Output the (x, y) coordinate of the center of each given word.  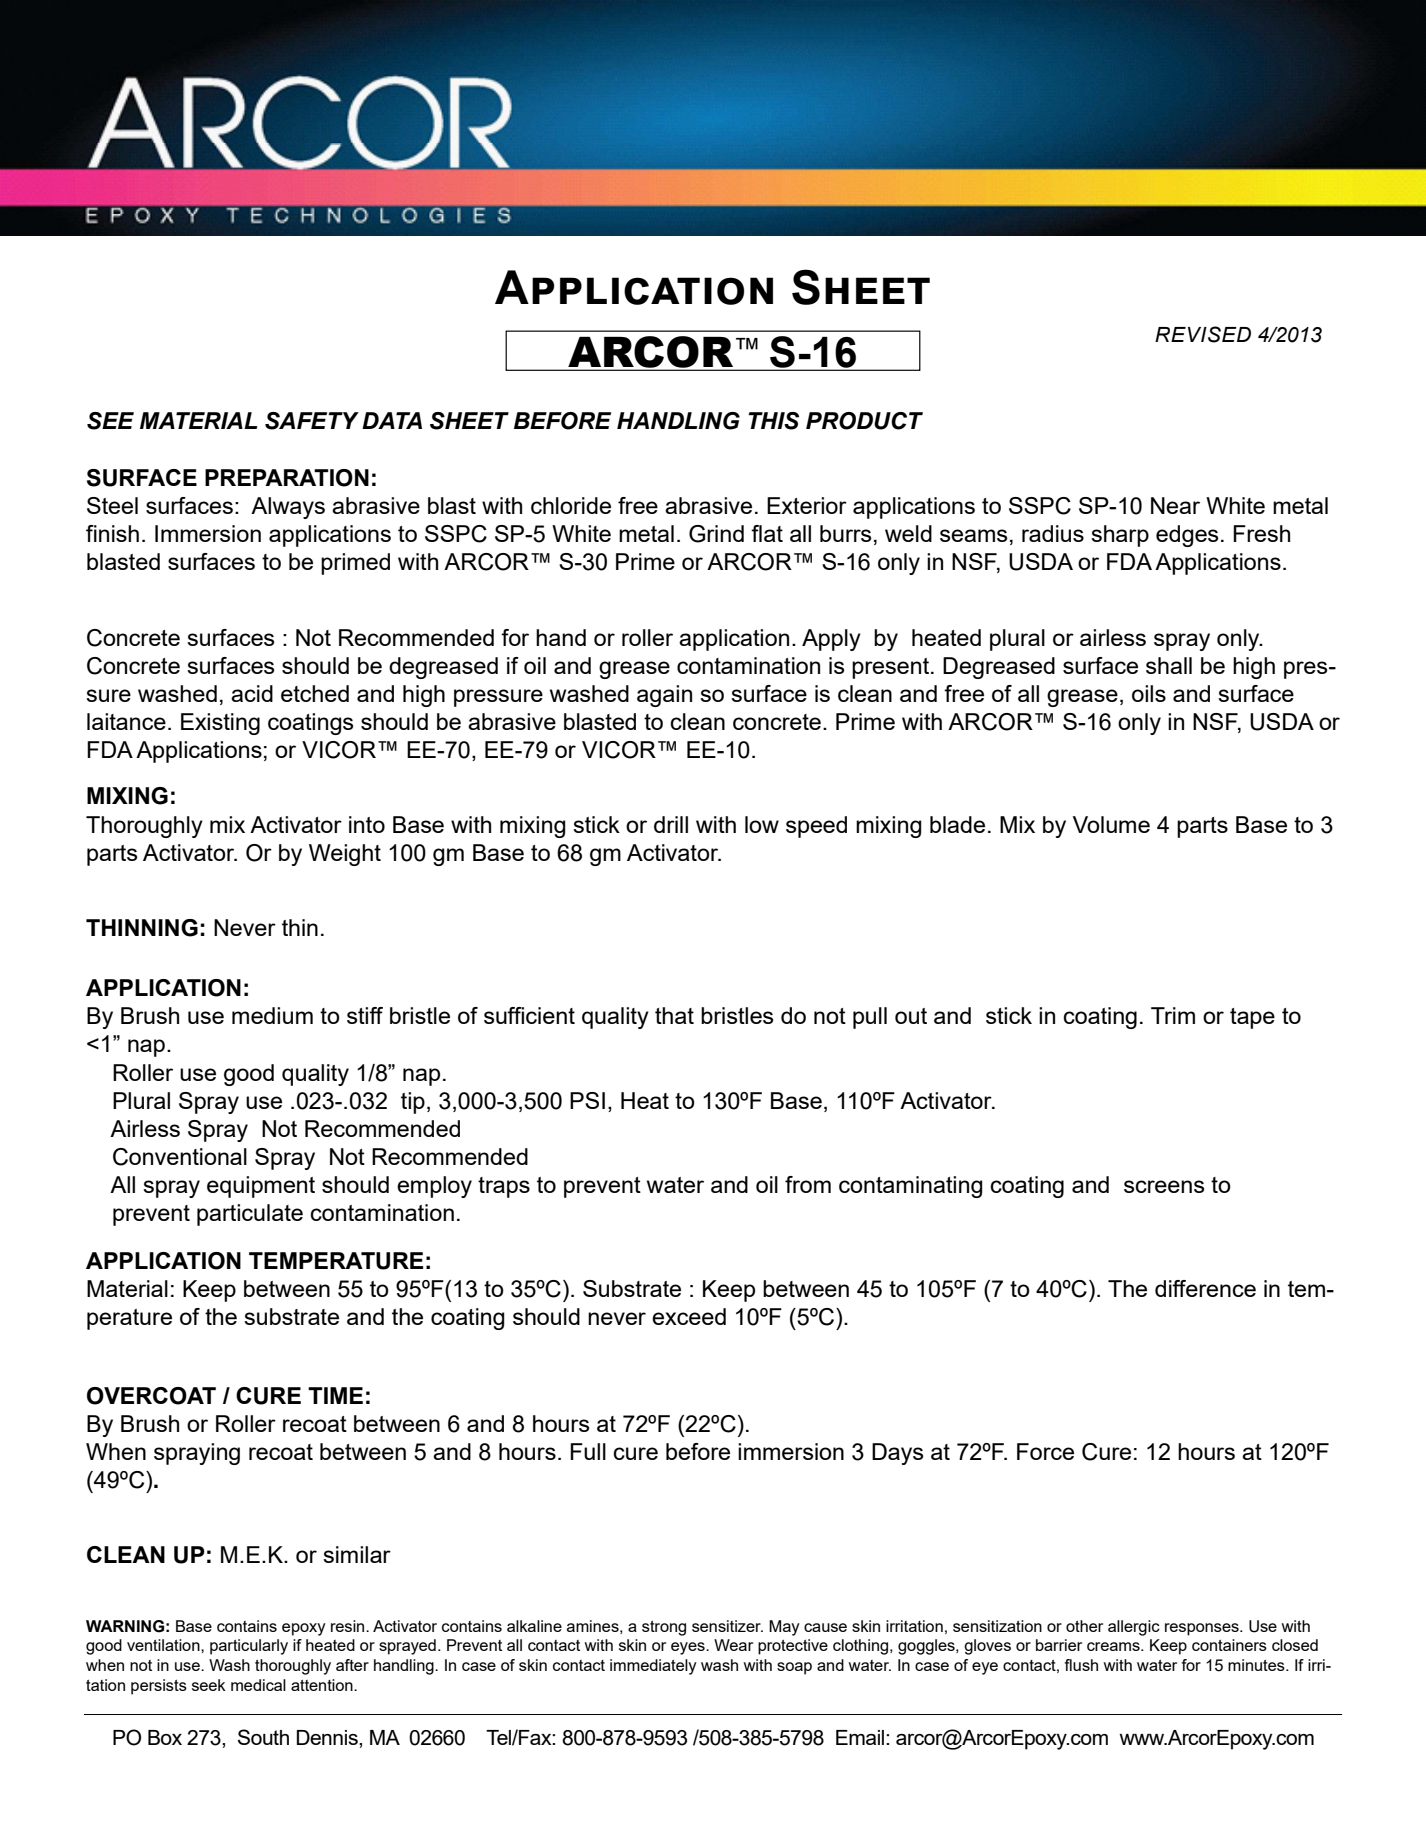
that (674, 1015)
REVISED (1203, 334)
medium (272, 1015)
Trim (1173, 1015)
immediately (653, 1667)
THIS (773, 421)
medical (258, 1685)
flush (1081, 1665)
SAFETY (312, 421)
